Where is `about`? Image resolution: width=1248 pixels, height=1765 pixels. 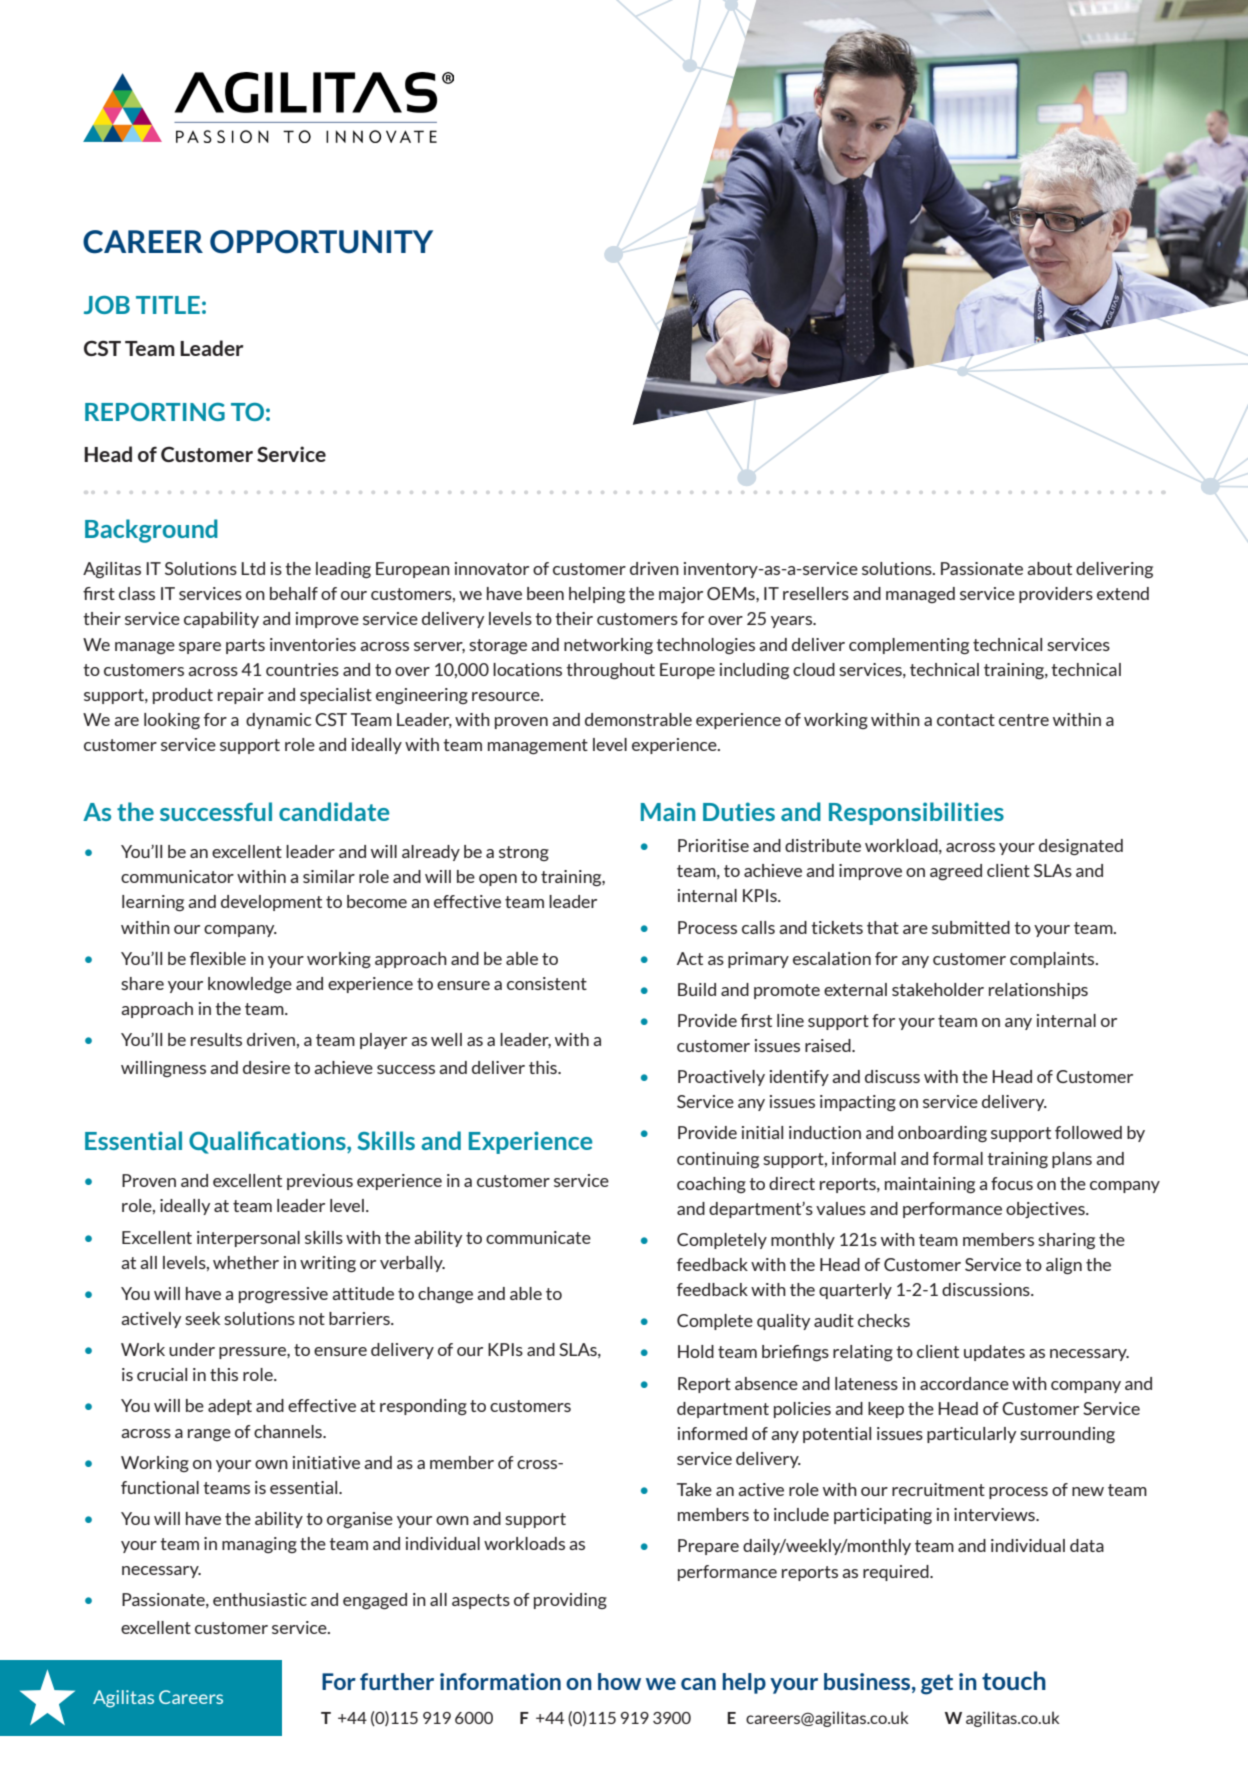
about is located at coordinates (1049, 568).
